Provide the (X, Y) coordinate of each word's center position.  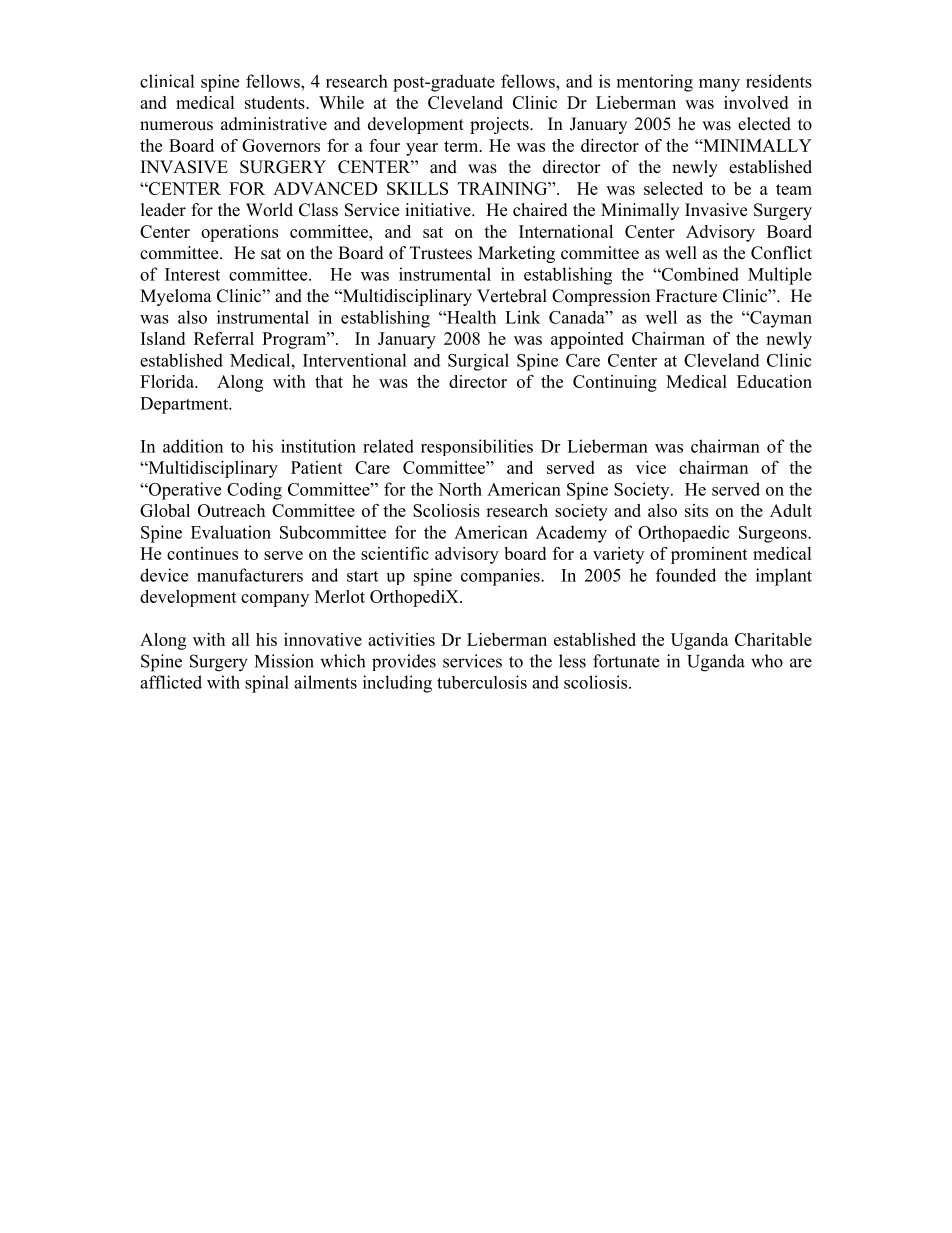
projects (500, 125)
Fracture (686, 296)
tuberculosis (482, 682)
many (719, 85)
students (276, 102)
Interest (192, 274)
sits (696, 510)
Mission (284, 661)
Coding (254, 491)
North (460, 489)
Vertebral (512, 296)
